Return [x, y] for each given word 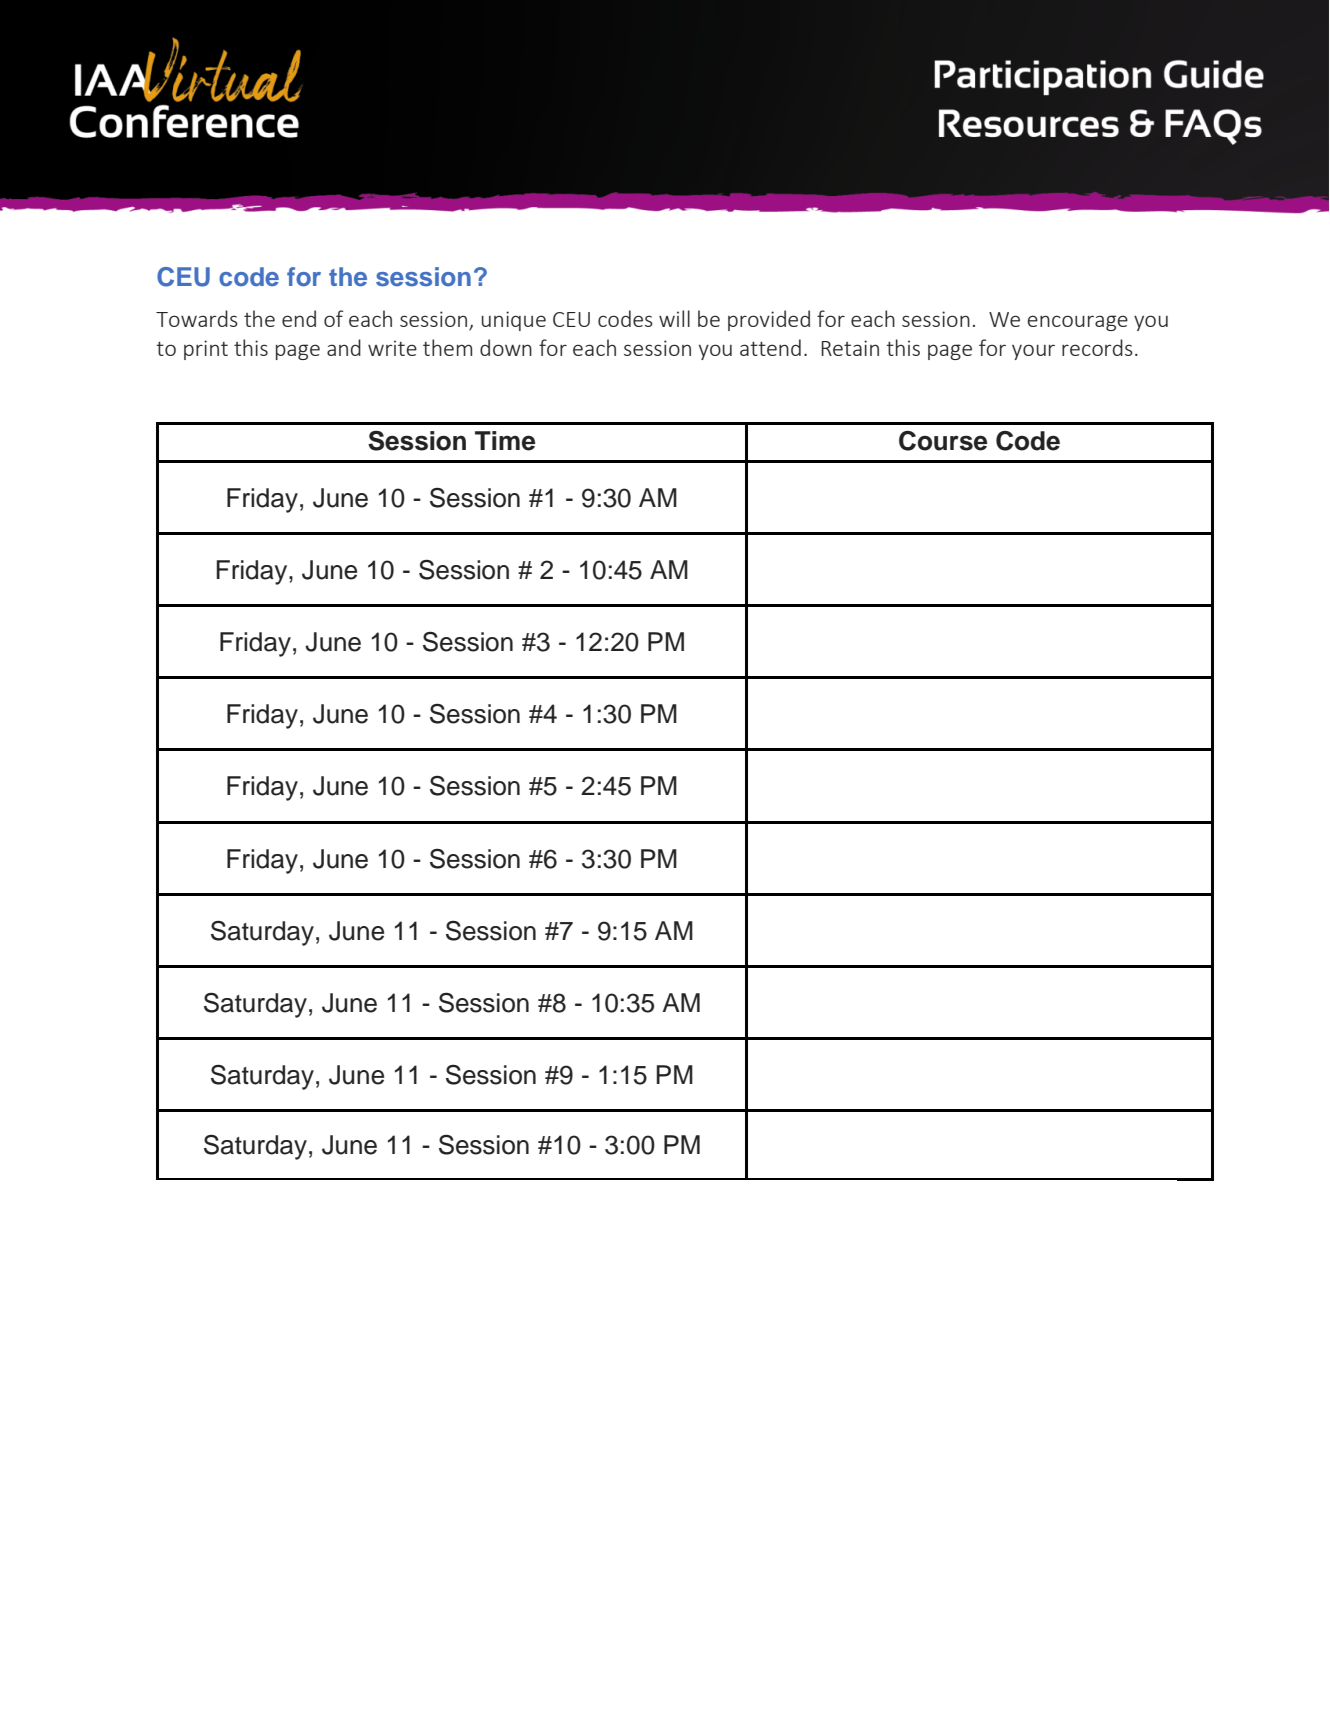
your [1033, 352]
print [206, 350]
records [1097, 347]
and [344, 347]
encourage [1078, 323]
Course [943, 441]
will [674, 318]
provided [769, 320]
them [447, 347]
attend [770, 347]
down [506, 347]
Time [505, 441]
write [392, 348]
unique [514, 321]
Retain [850, 348]
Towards [197, 318]
